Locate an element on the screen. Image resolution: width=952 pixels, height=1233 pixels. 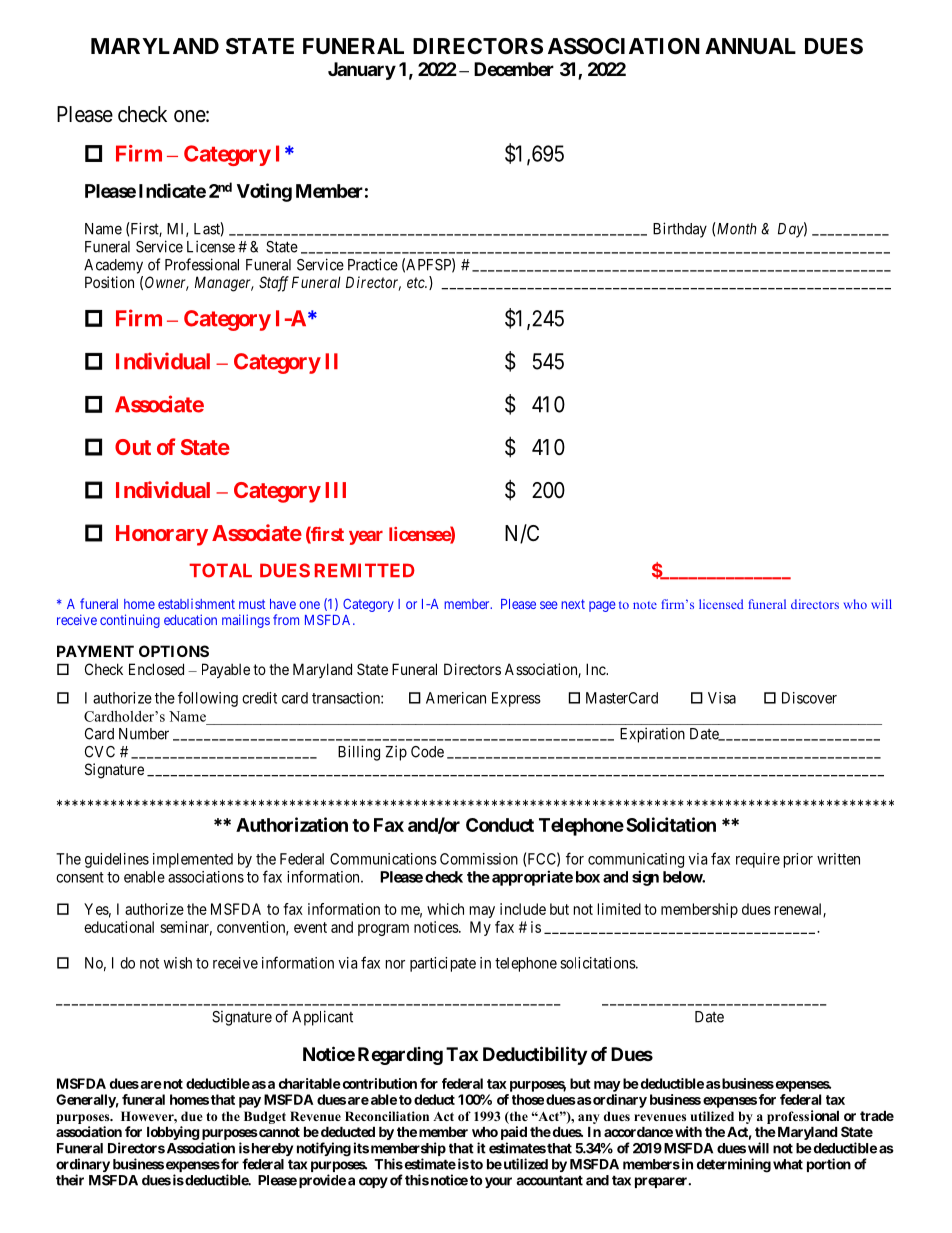
ANNUAL is located at coordinates (750, 46).
